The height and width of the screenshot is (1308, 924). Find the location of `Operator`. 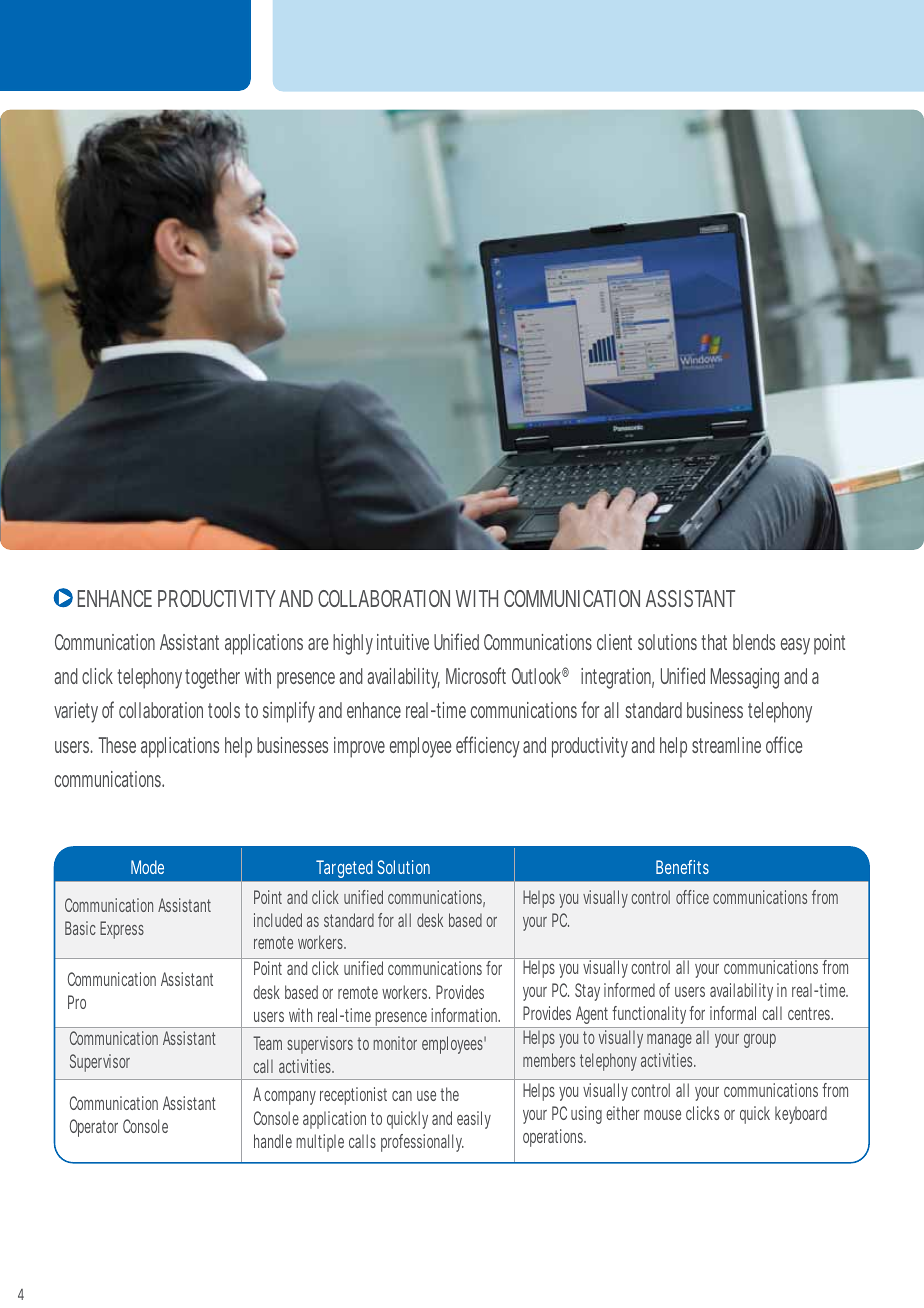

Operator is located at coordinates (94, 1128).
